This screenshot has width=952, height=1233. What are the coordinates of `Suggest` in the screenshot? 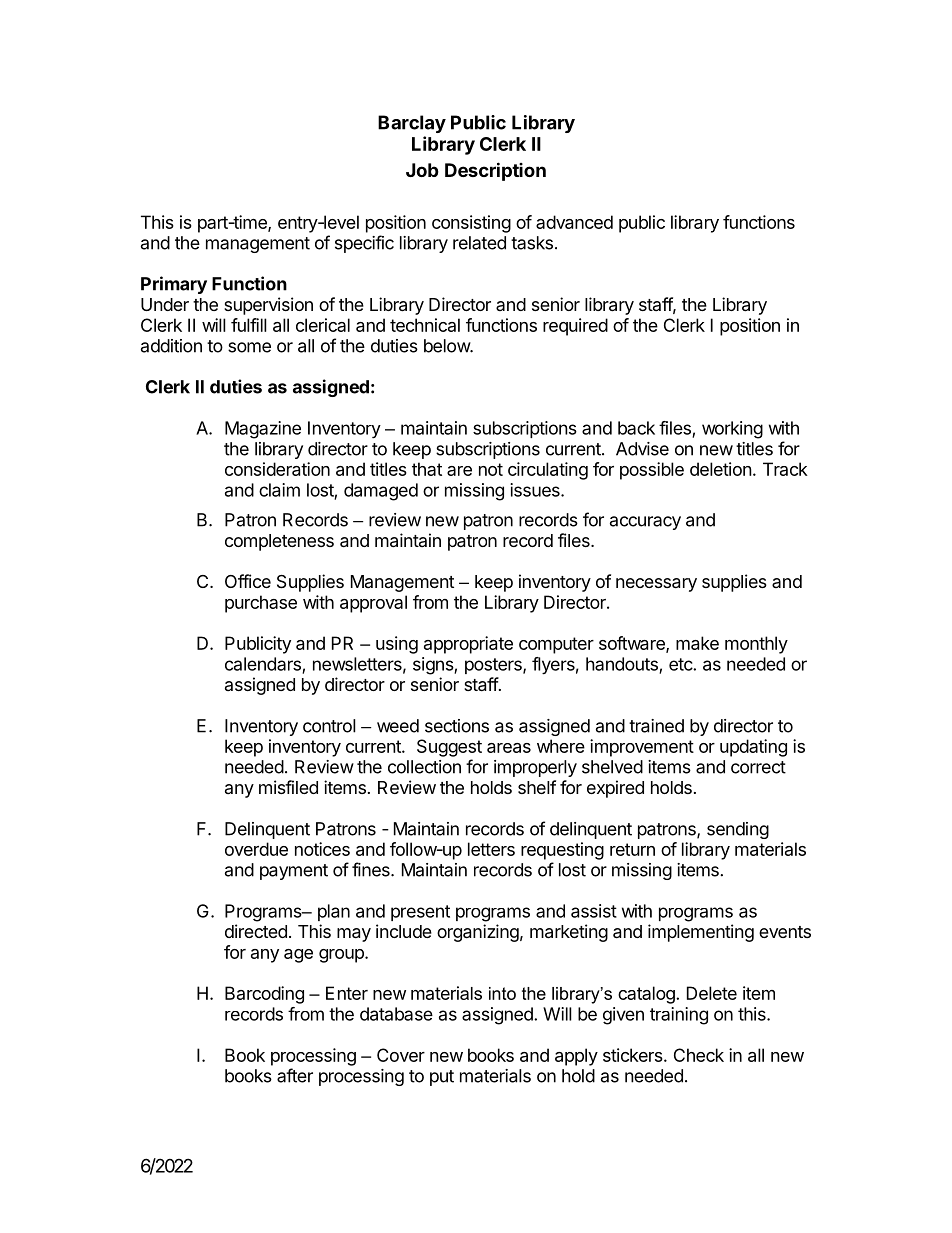 It's located at (449, 748).
